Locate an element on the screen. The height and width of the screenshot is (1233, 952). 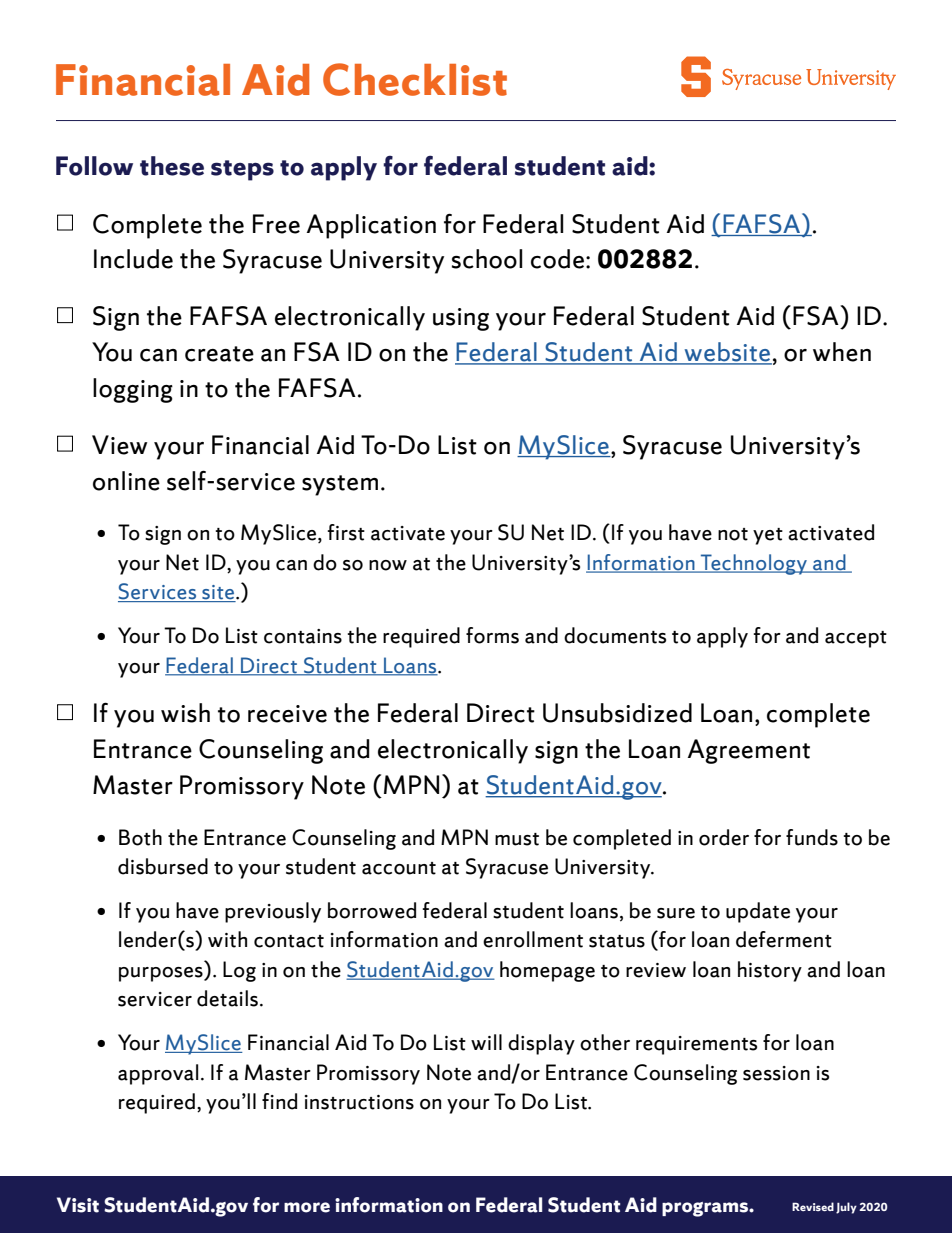
these is located at coordinates (172, 166).
